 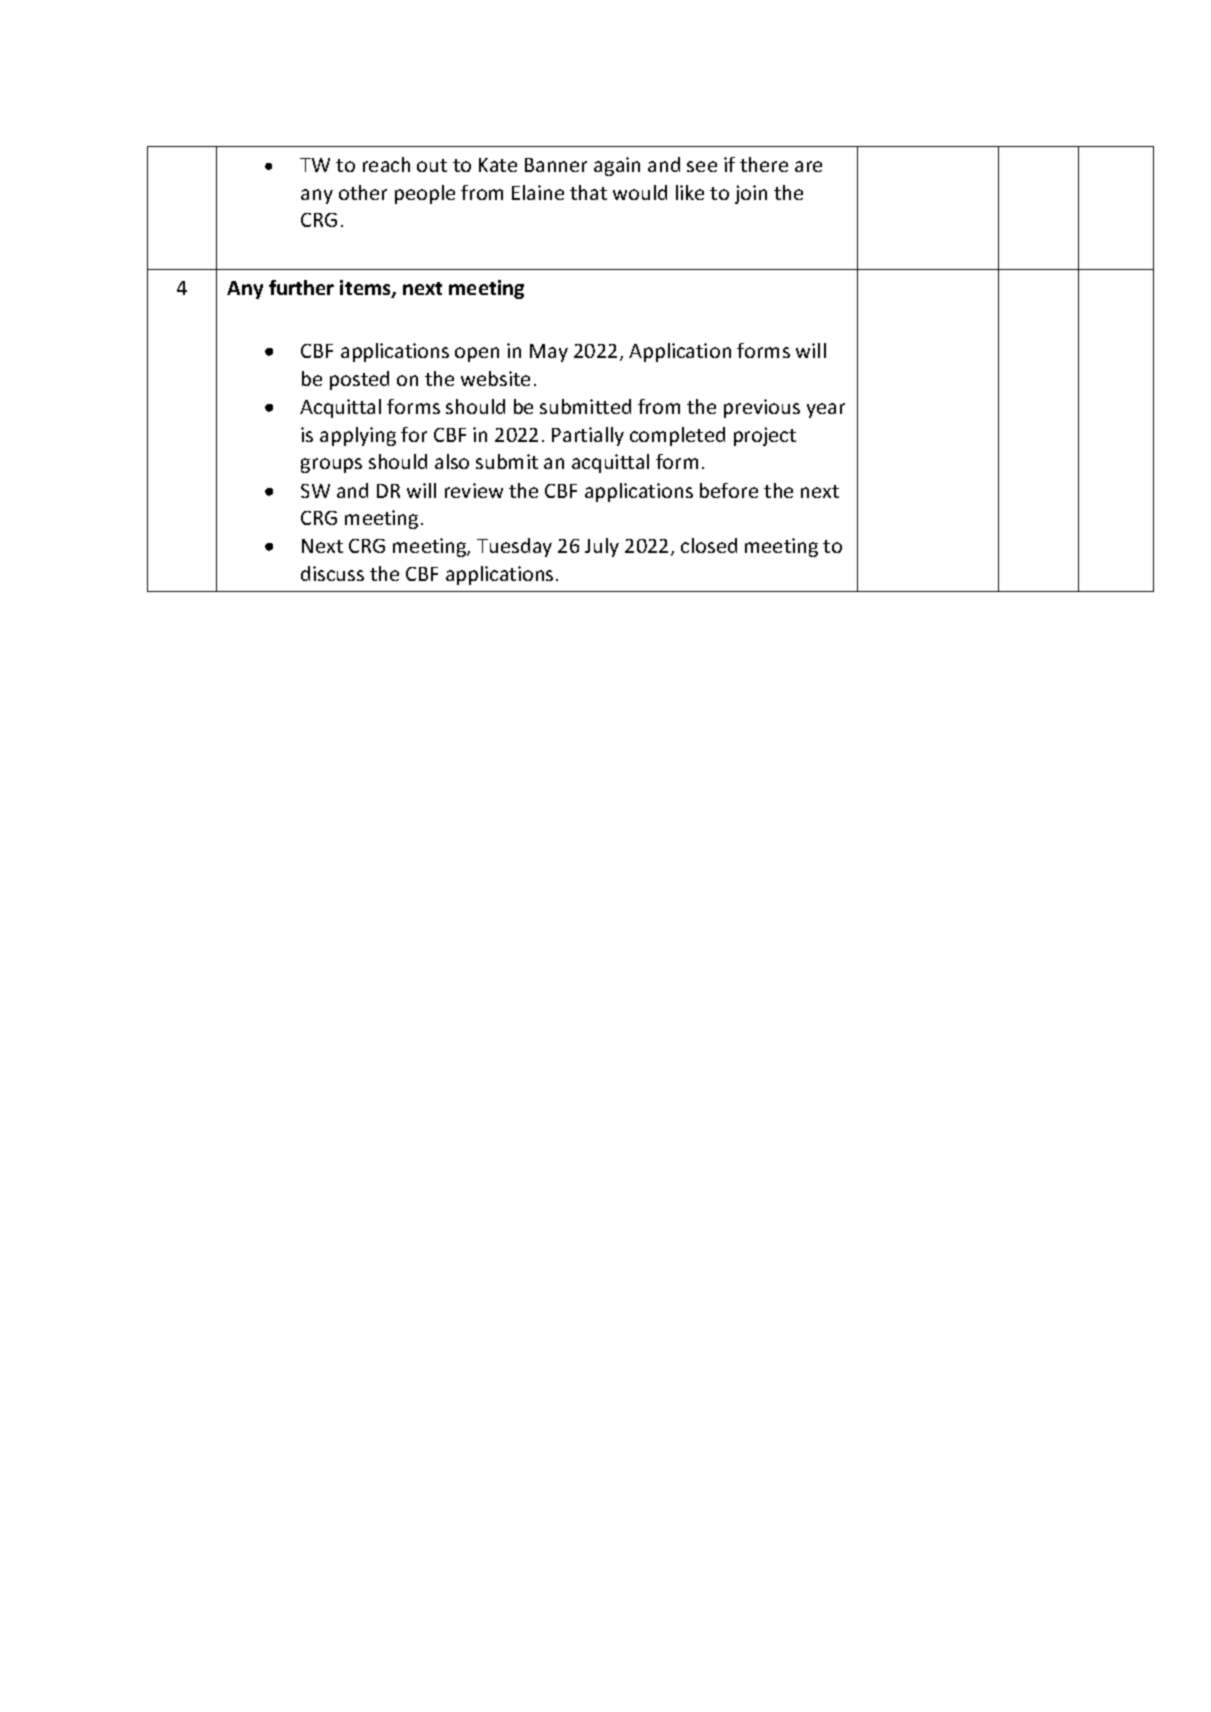 What do you see at coordinates (588, 436) in the screenshot?
I see `Partially` at bounding box center [588, 436].
